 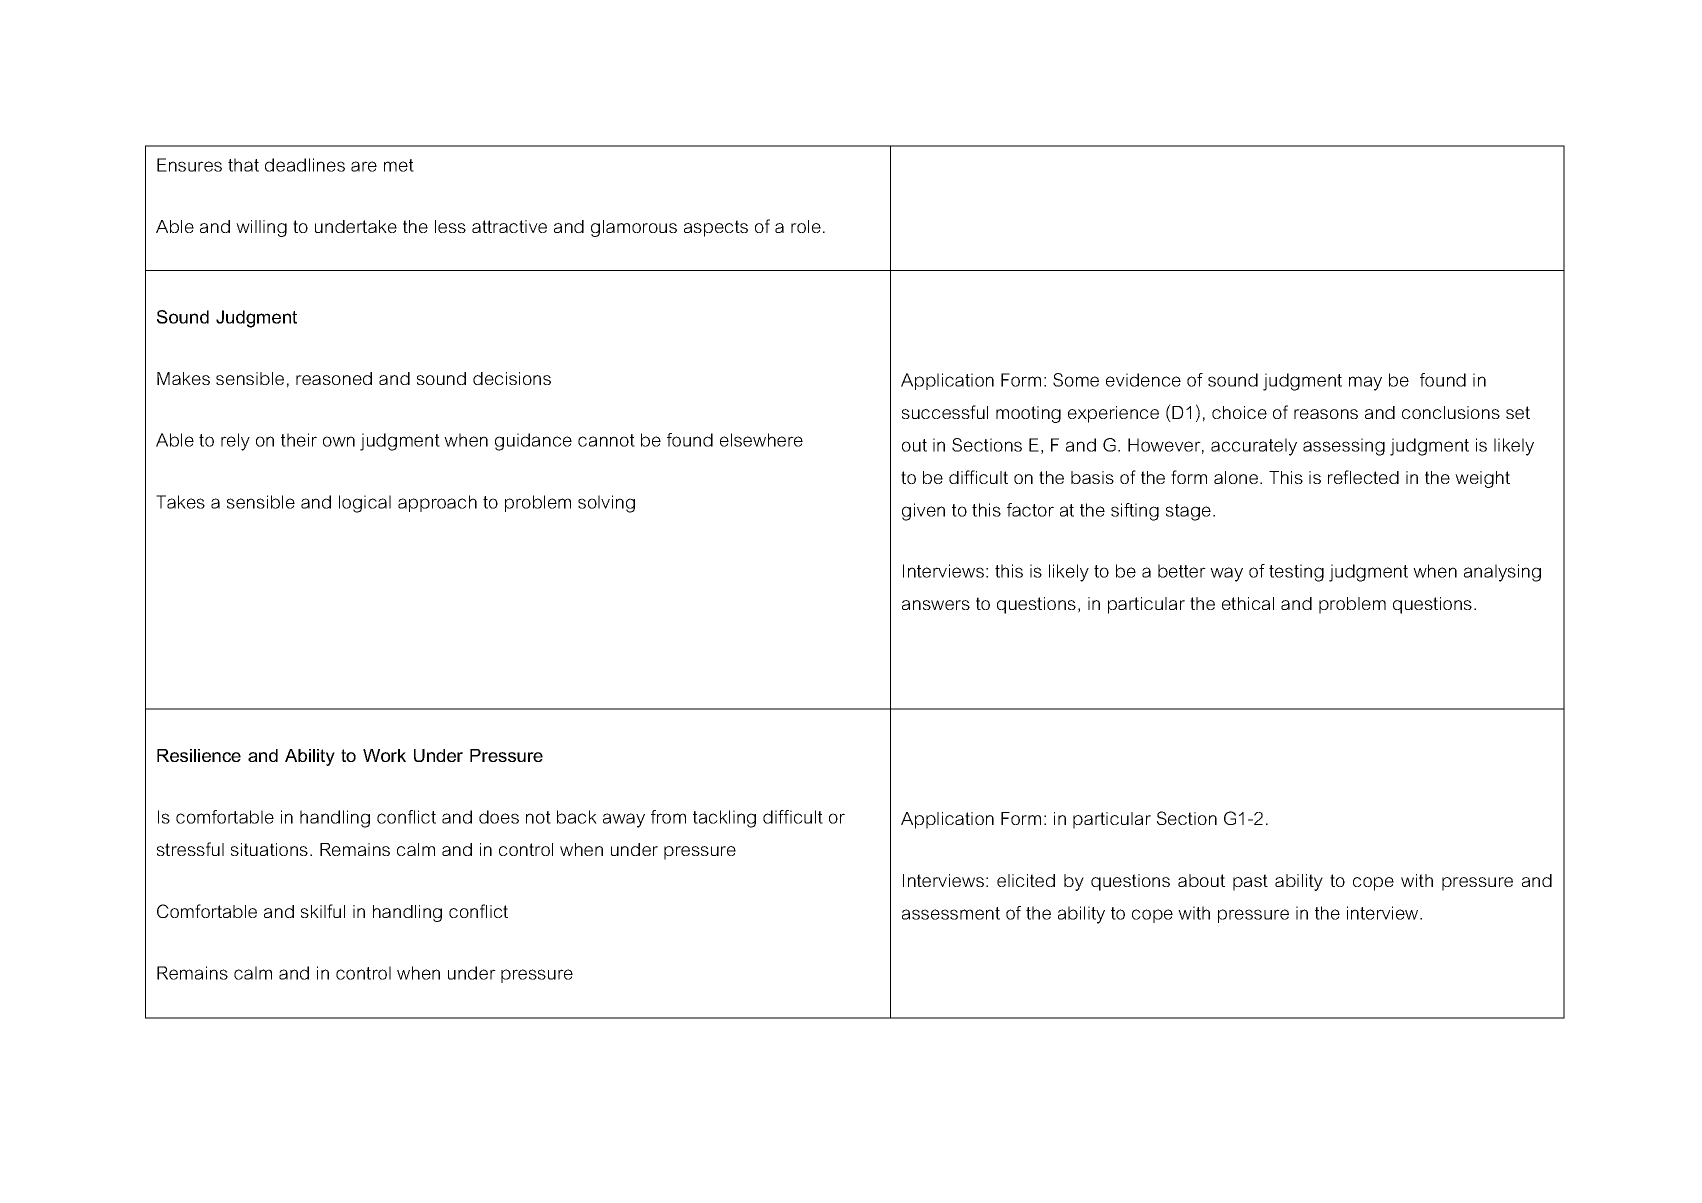 What do you see at coordinates (323, 911) in the screenshot?
I see `skilful` at bounding box center [323, 911].
